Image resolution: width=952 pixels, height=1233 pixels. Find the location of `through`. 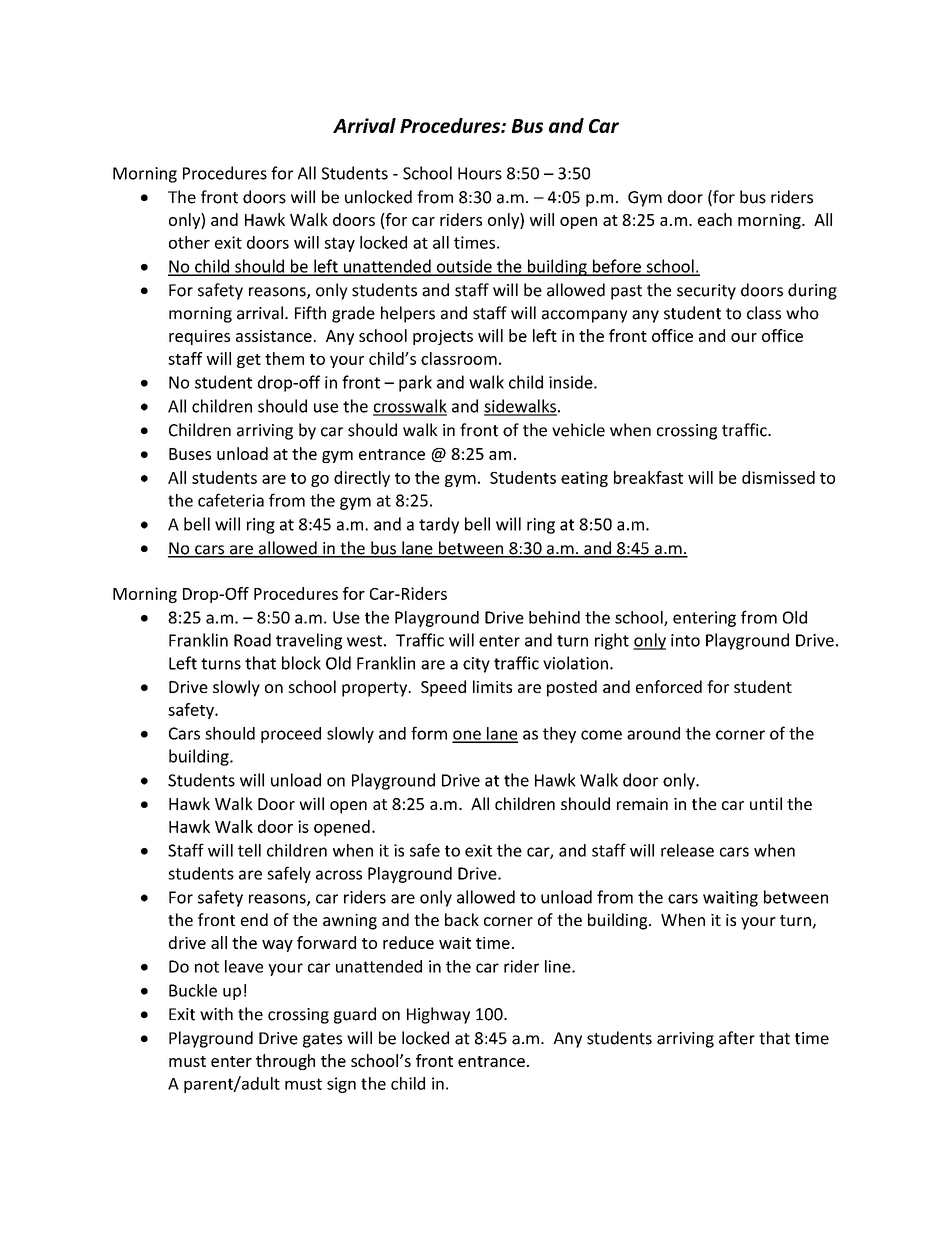

through is located at coordinates (285, 1062).
